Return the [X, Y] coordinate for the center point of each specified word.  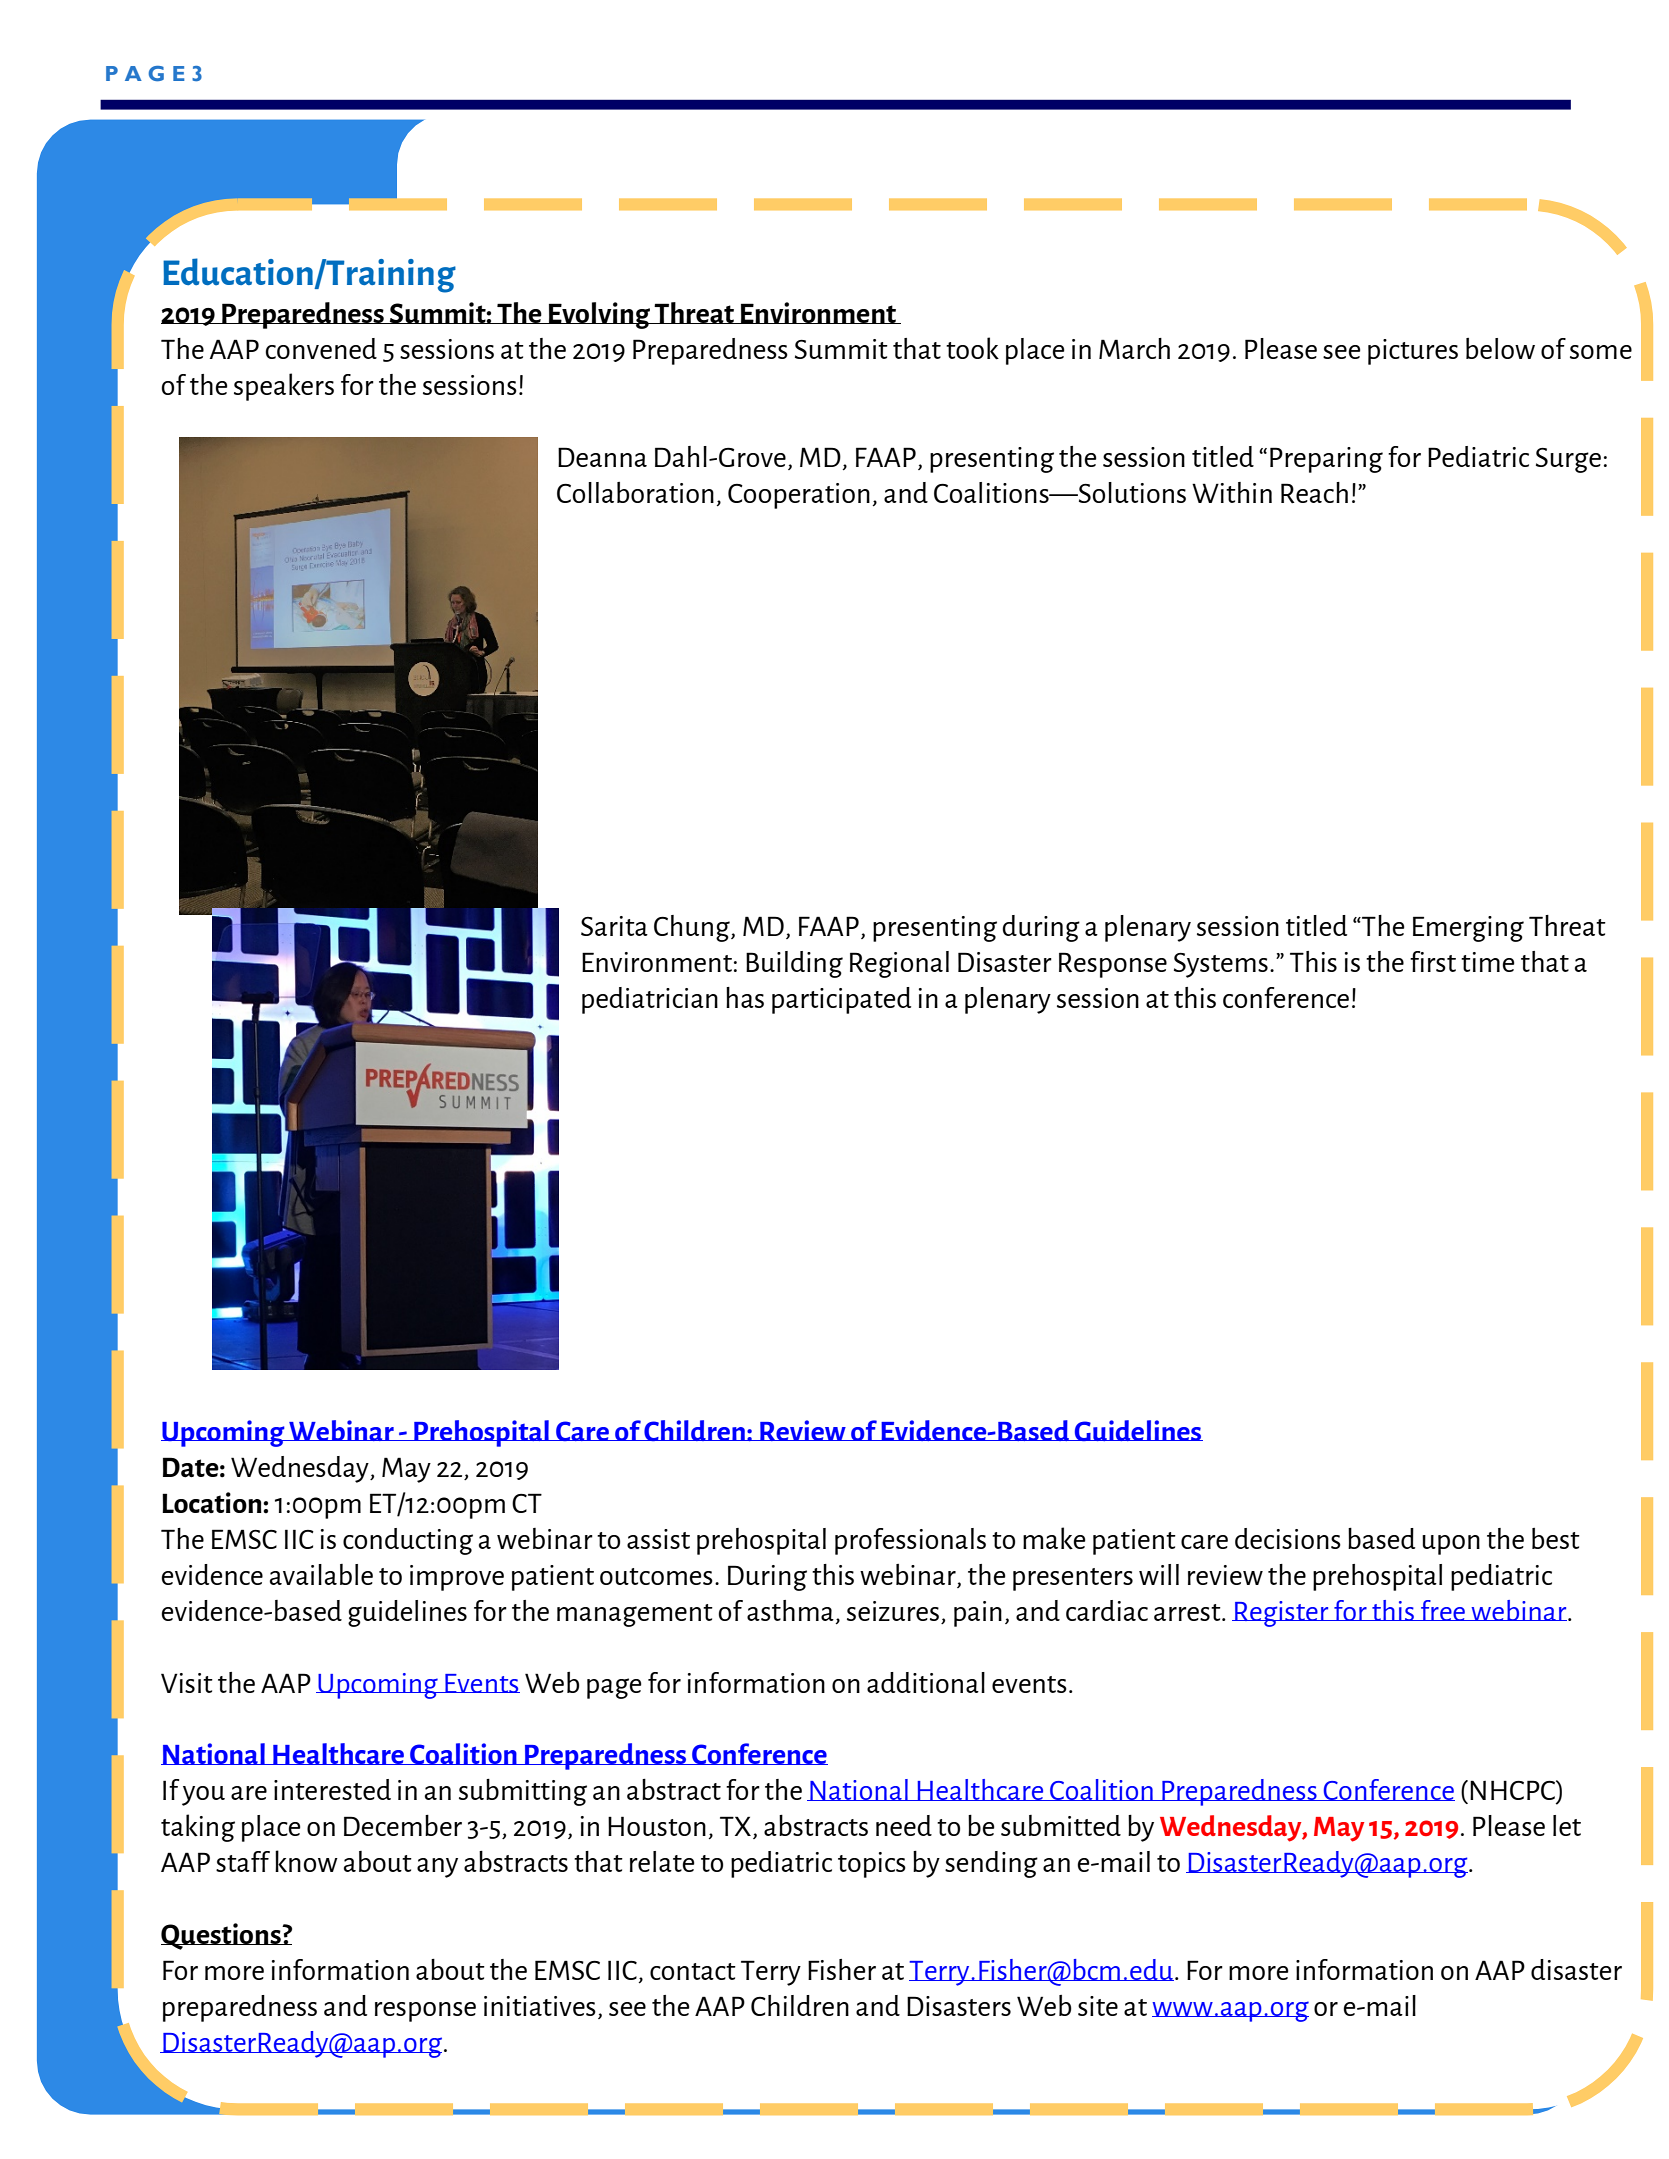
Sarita [614, 926]
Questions [222, 1936]
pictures [1413, 352]
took [972, 348]
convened [321, 348]
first [1433, 961]
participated [841, 1000]
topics [872, 1865]
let [1567, 1825]
